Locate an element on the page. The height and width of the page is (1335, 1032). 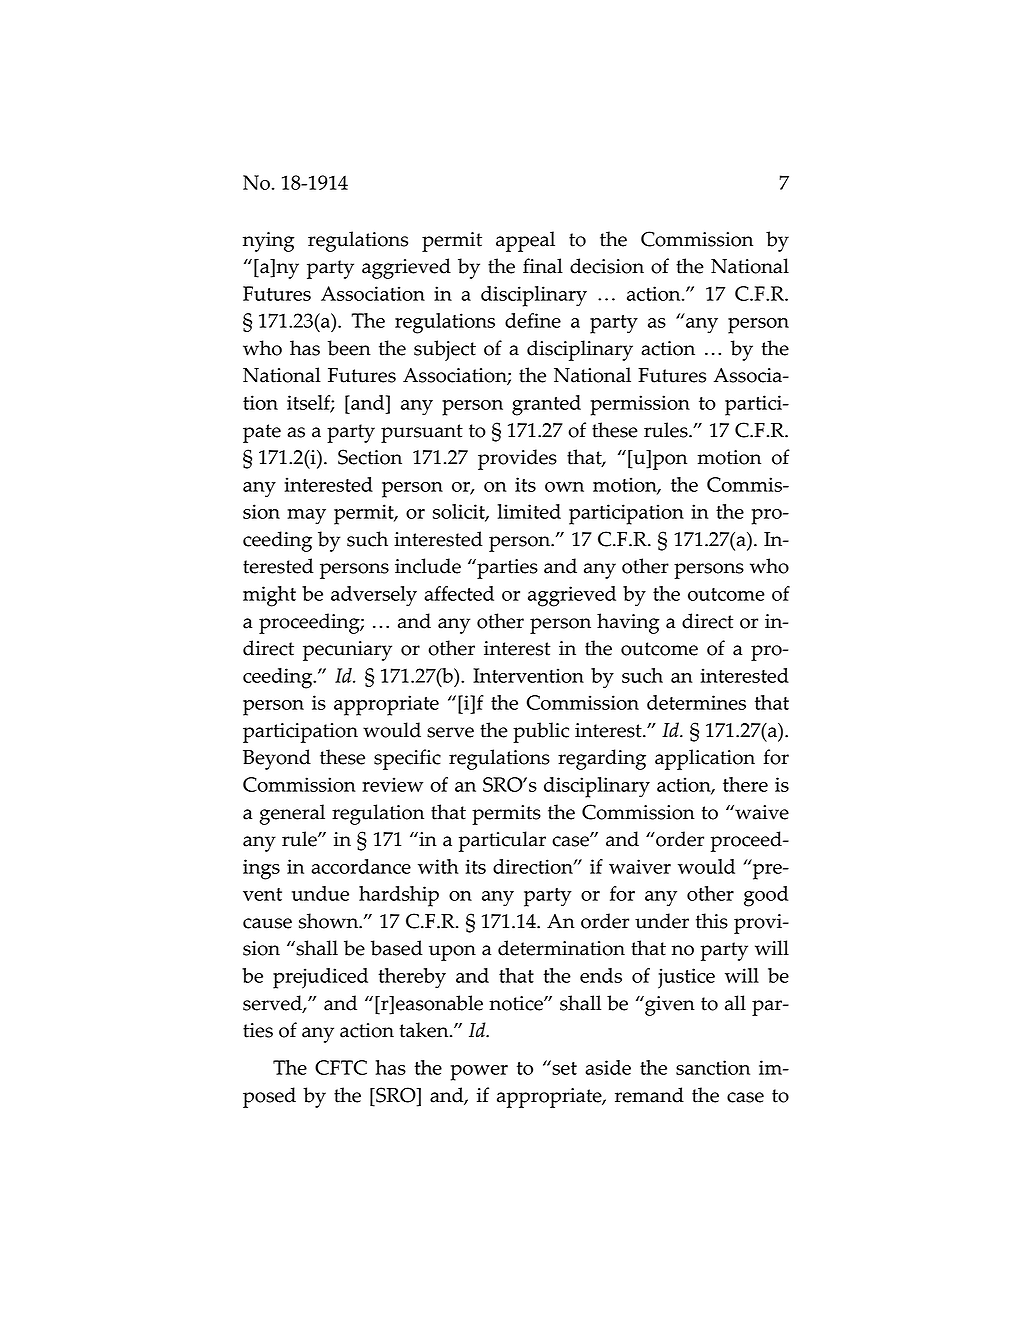
appeal is located at coordinates (525, 241).
